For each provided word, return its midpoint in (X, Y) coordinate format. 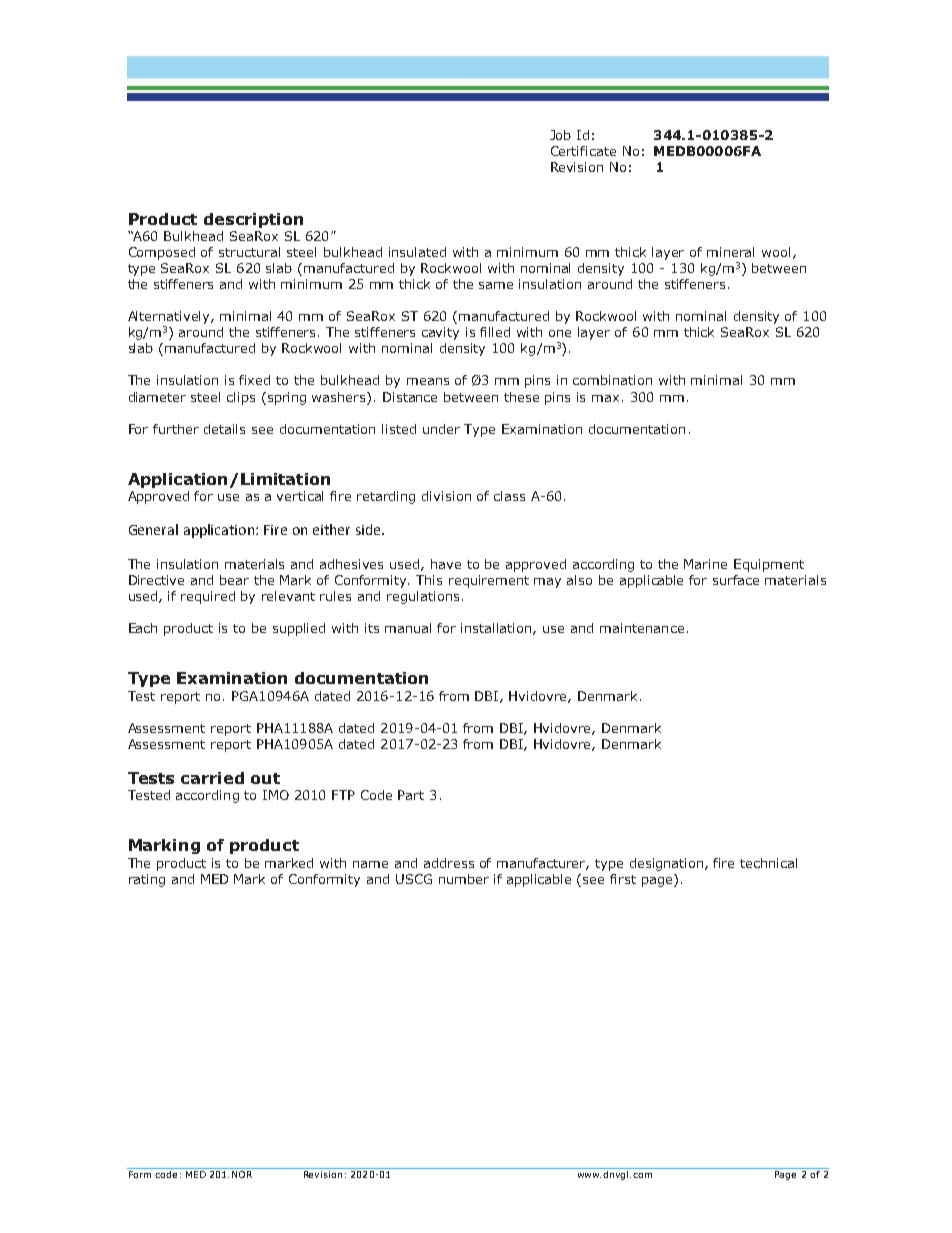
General (153, 529)
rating (147, 880)
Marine (705, 564)
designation (668, 864)
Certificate (583, 151)
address (449, 863)
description (253, 220)
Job (560, 135)
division (446, 496)
